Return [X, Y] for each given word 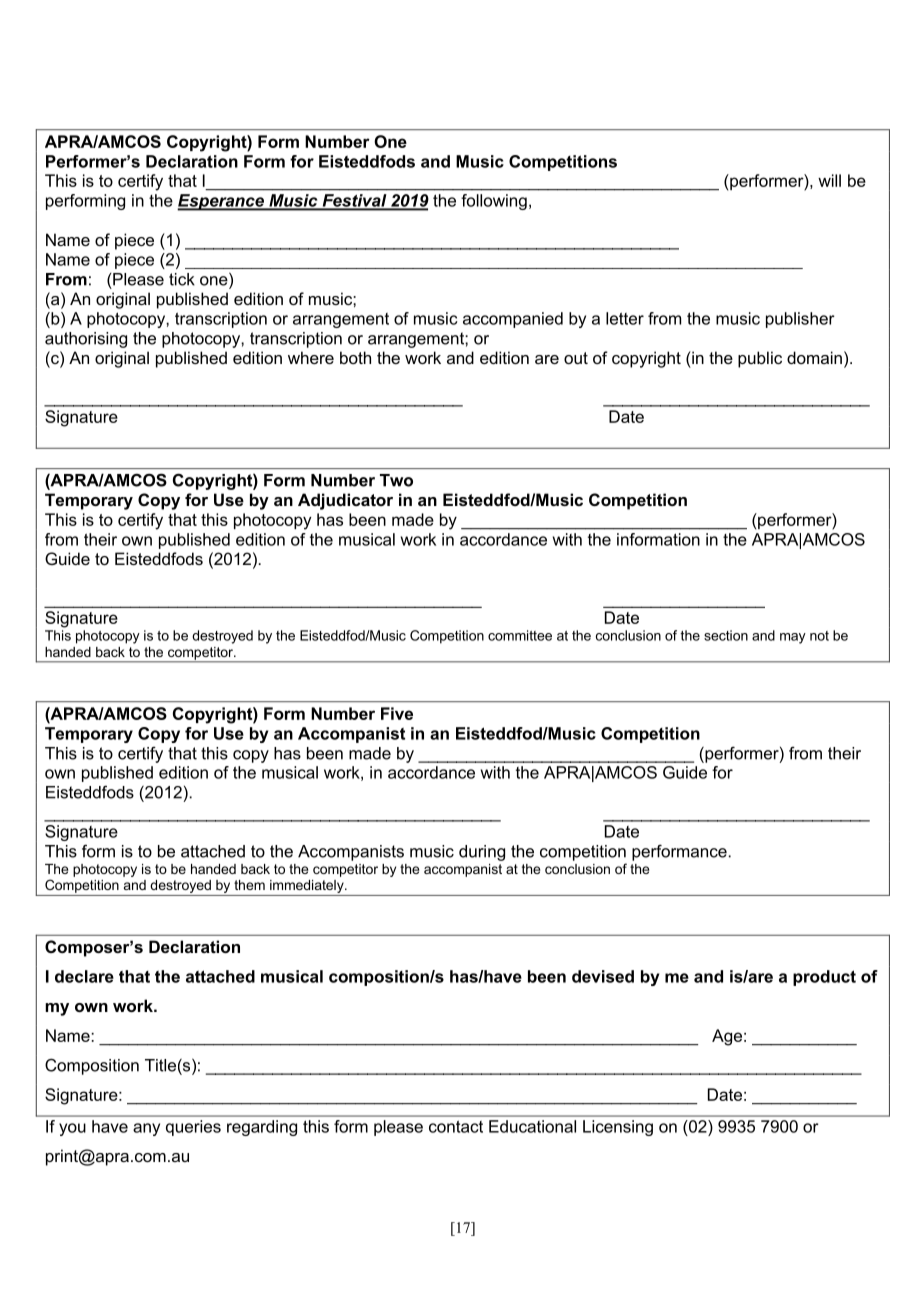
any [146, 1129]
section [726, 635]
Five [397, 713]
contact [456, 1126]
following [494, 202]
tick [182, 279]
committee [520, 635]
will [829, 180]
